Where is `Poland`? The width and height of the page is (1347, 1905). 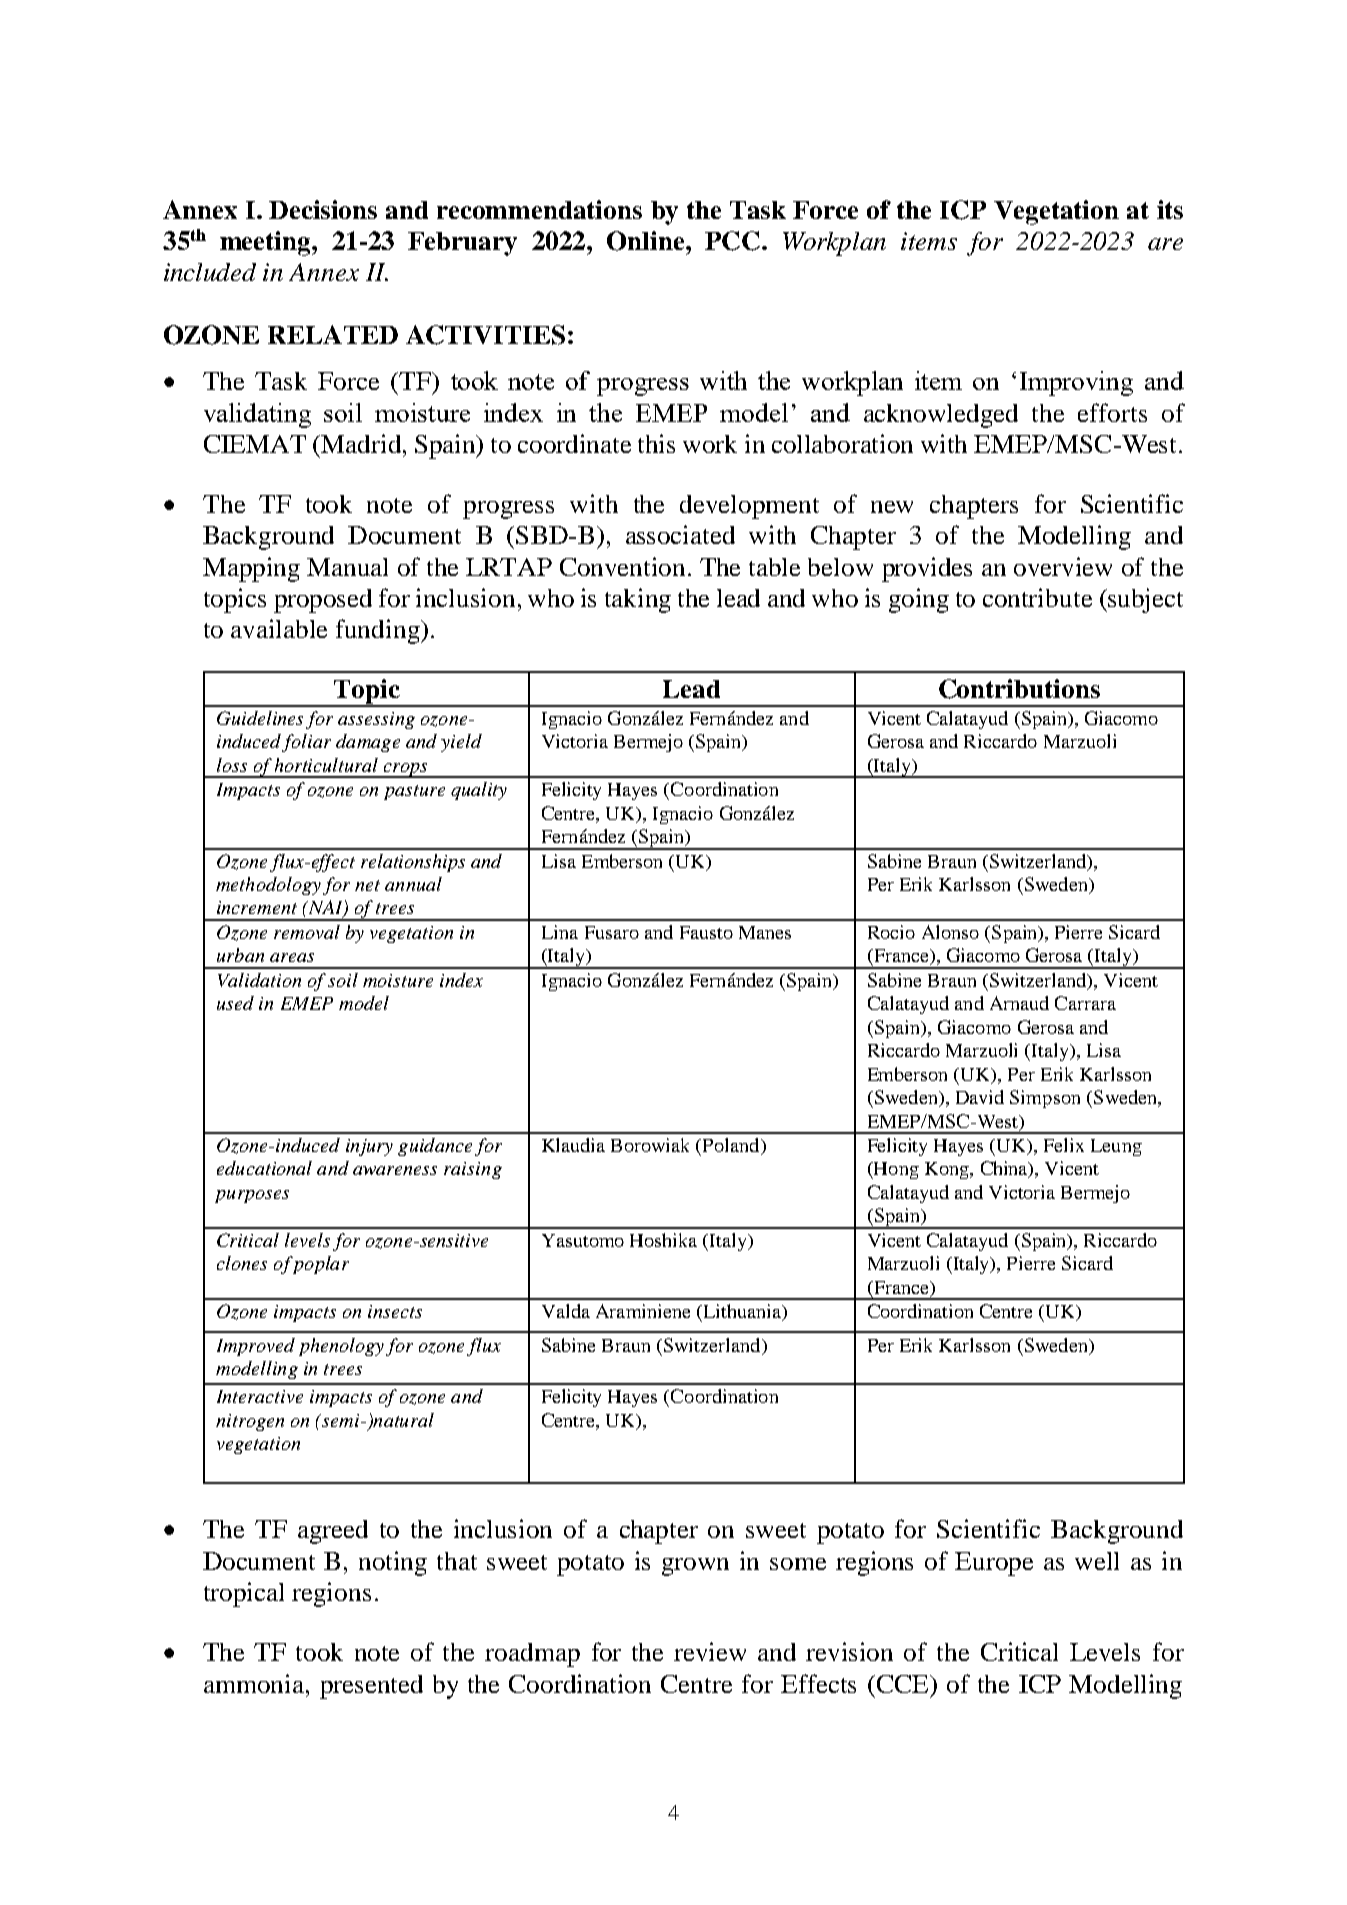 Poland is located at coordinates (732, 1146).
